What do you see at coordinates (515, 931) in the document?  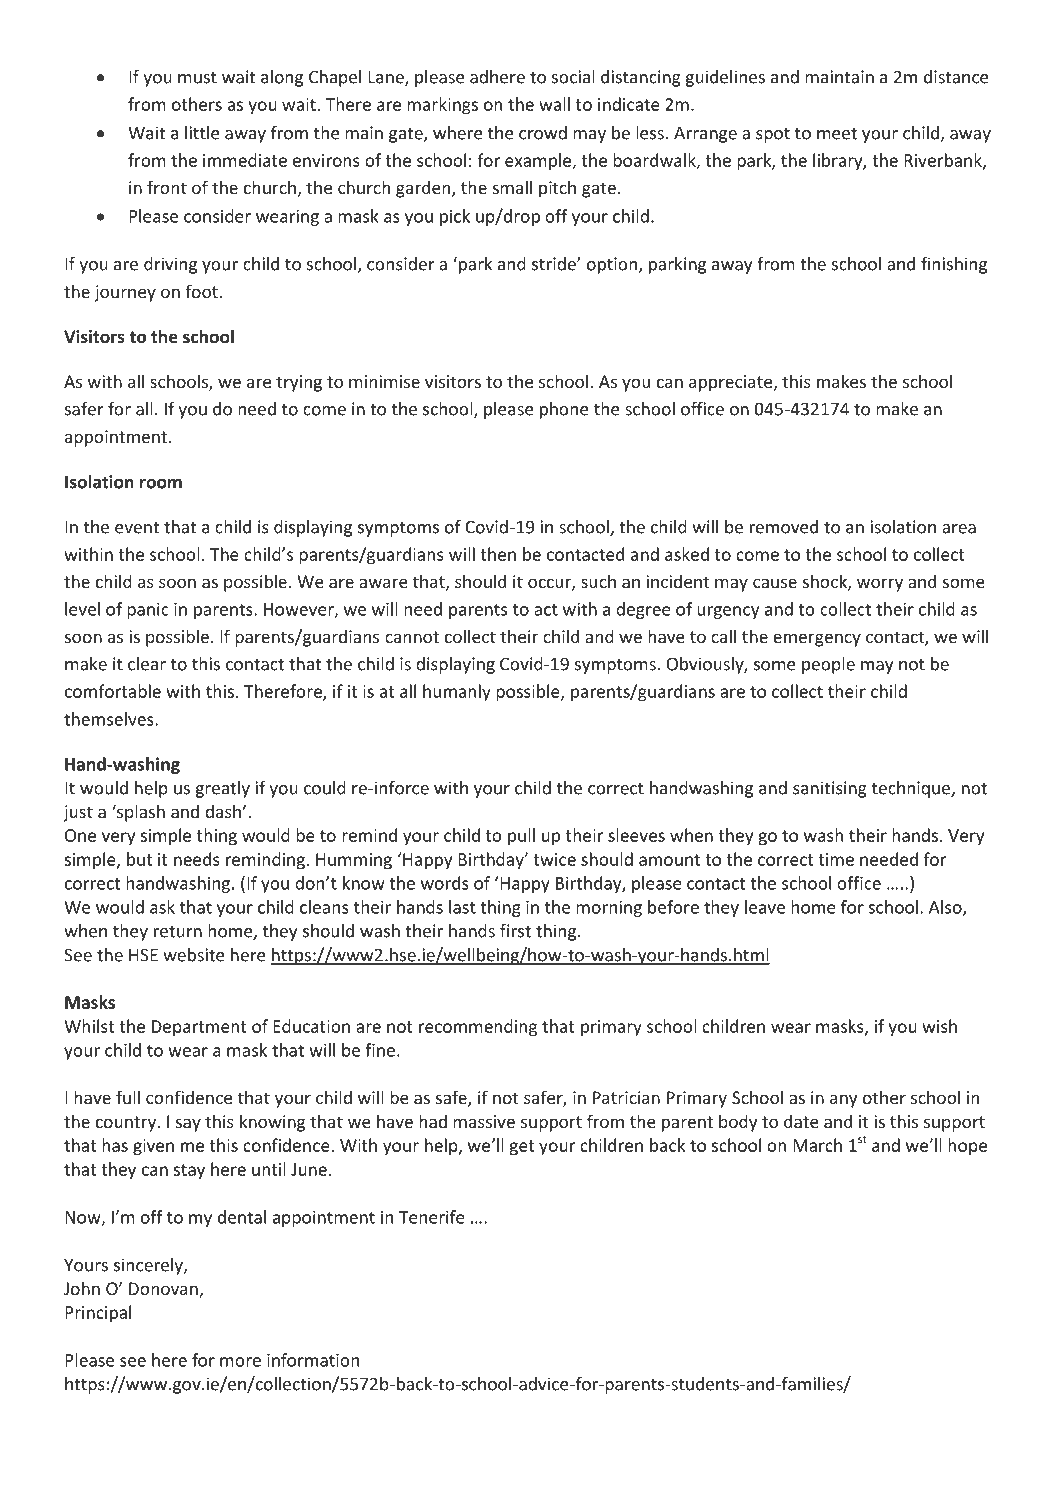 I see `first` at bounding box center [515, 931].
